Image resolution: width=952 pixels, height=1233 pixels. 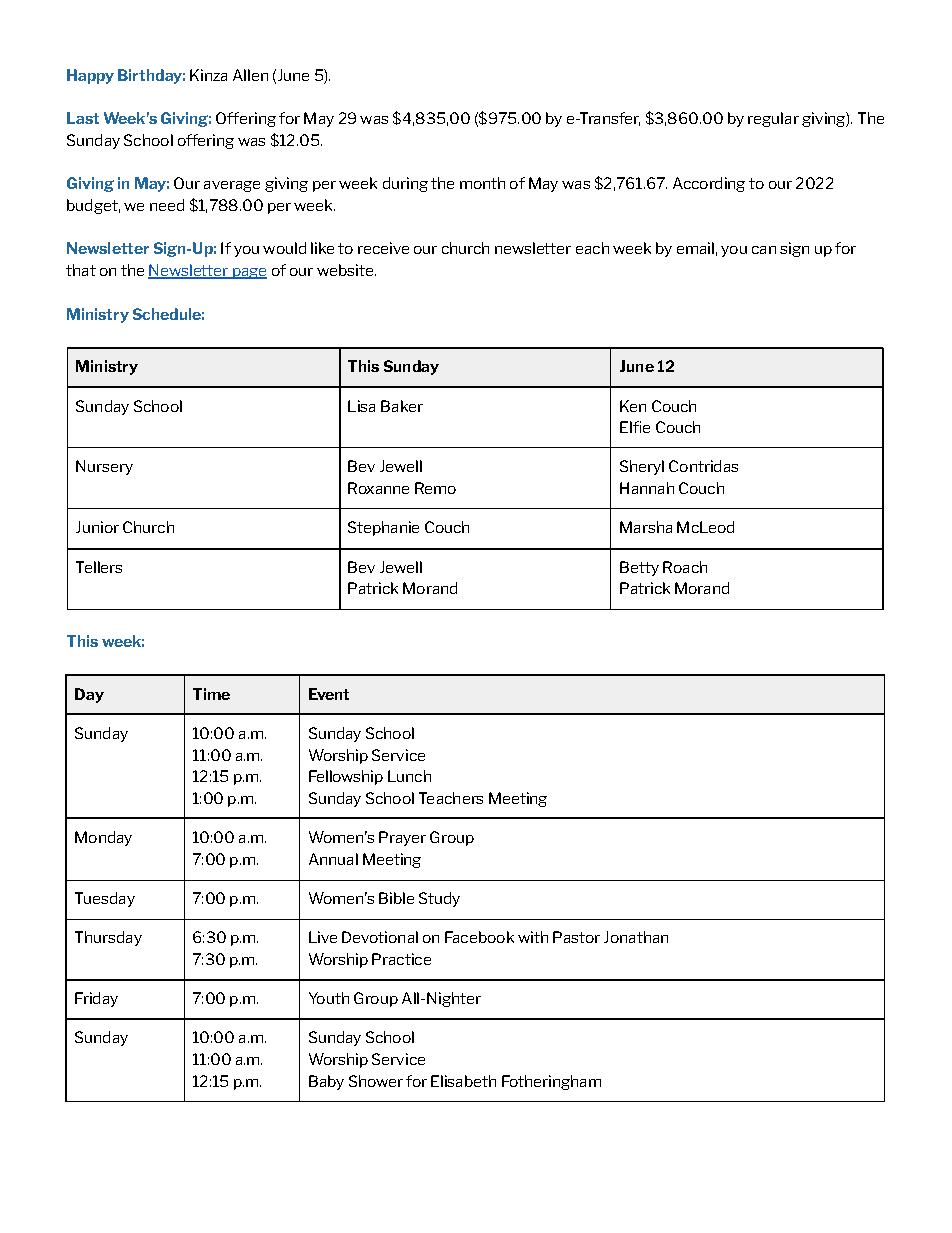 I want to click on Jonathan, so click(x=636, y=937).
